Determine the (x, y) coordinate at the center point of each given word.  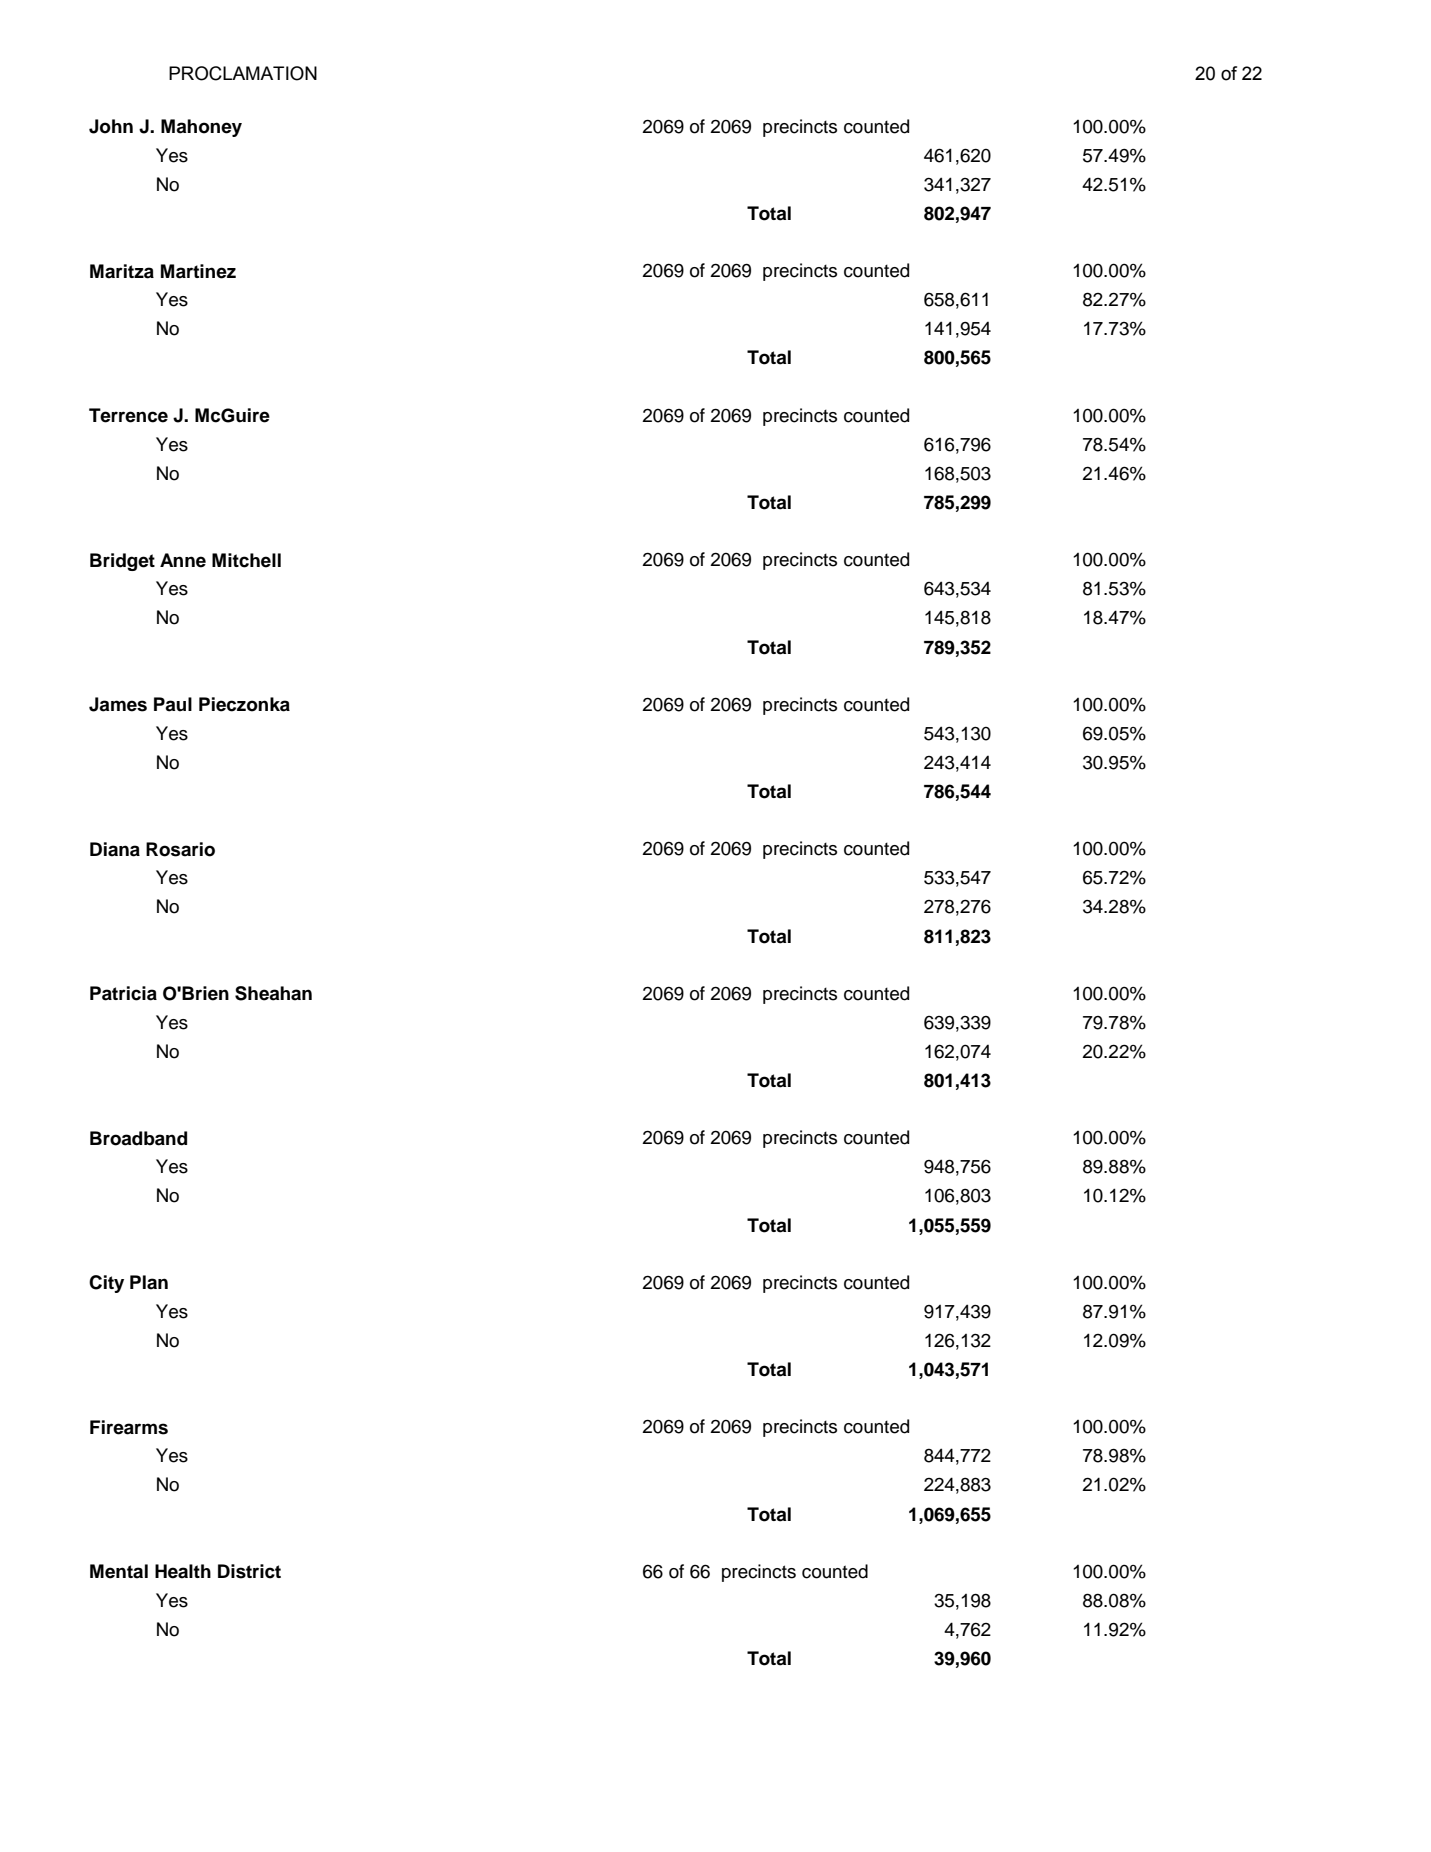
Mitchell (246, 560)
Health (183, 1571)
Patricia (123, 993)
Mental (119, 1571)
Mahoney (201, 128)
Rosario (180, 849)
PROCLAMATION (243, 73)
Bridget (122, 562)
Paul (173, 704)
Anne (183, 560)
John (111, 126)
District (249, 1571)
